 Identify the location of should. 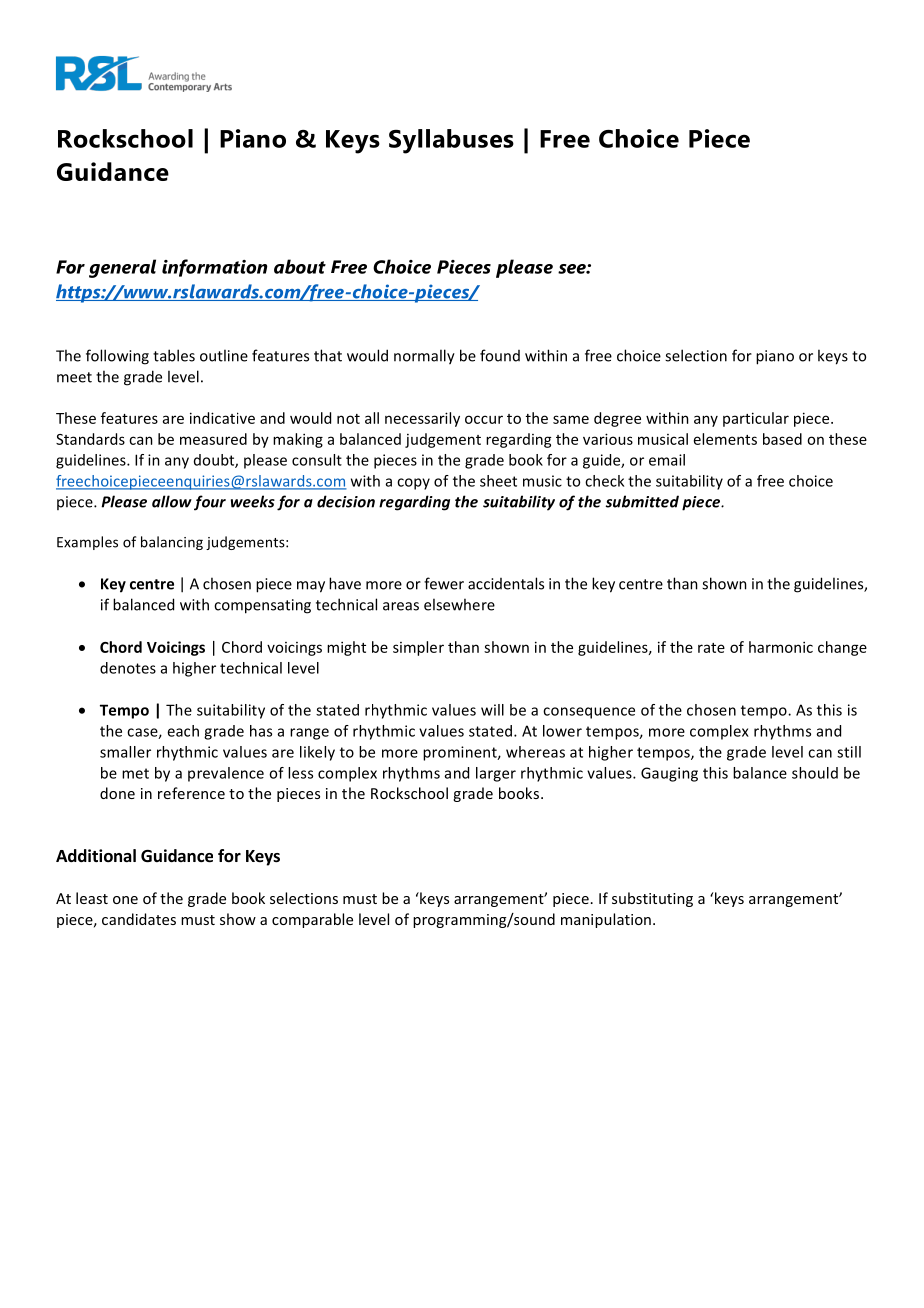
(815, 773).
